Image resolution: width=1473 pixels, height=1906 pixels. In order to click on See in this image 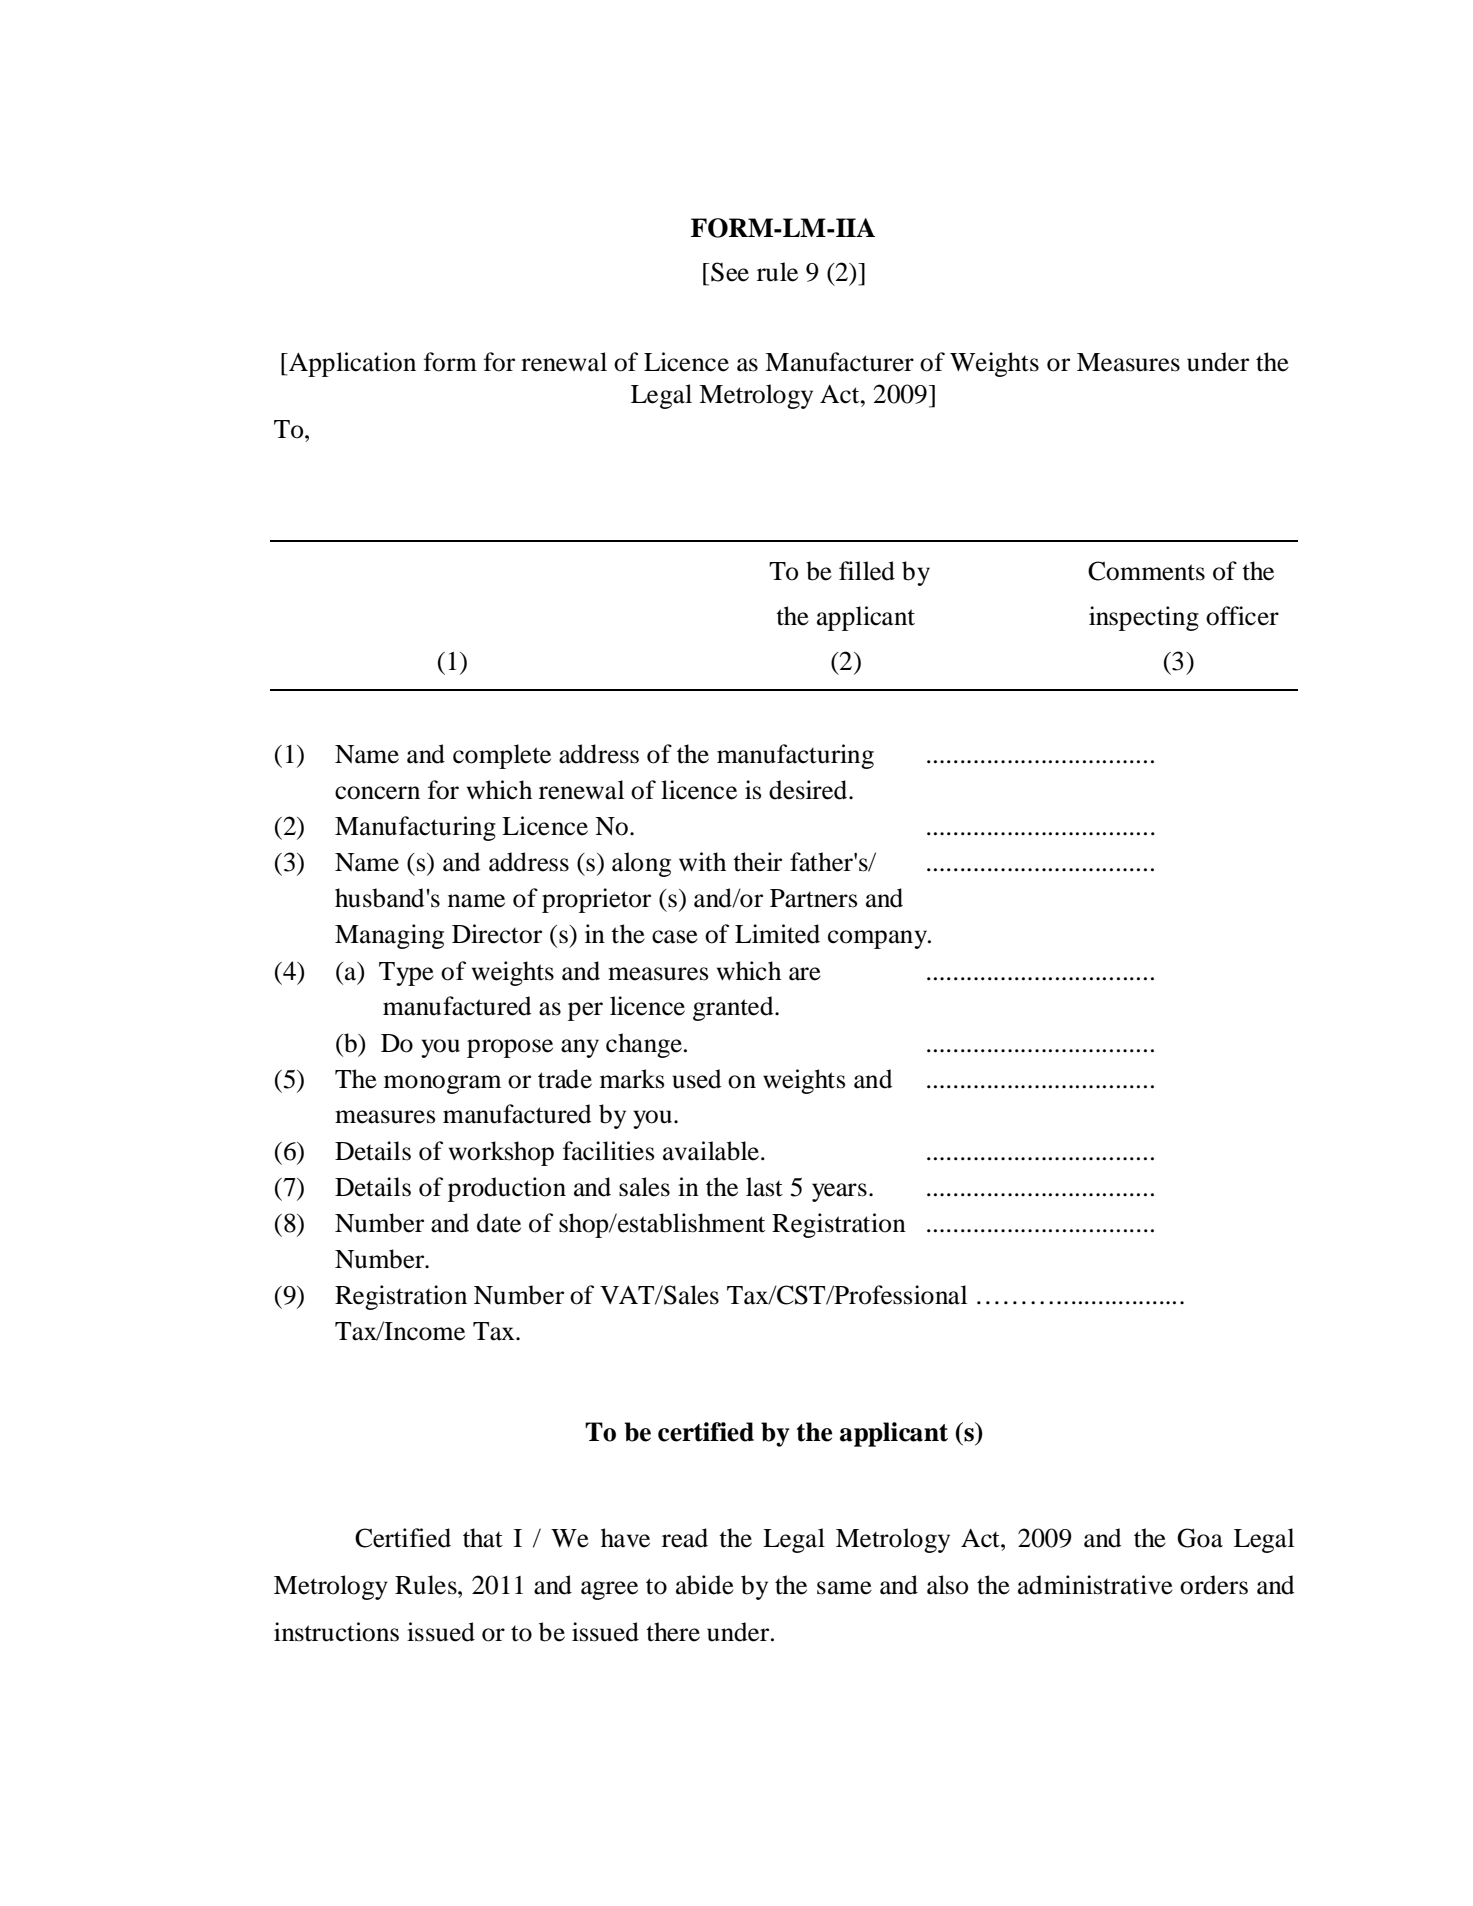, I will do `click(730, 272)`.
